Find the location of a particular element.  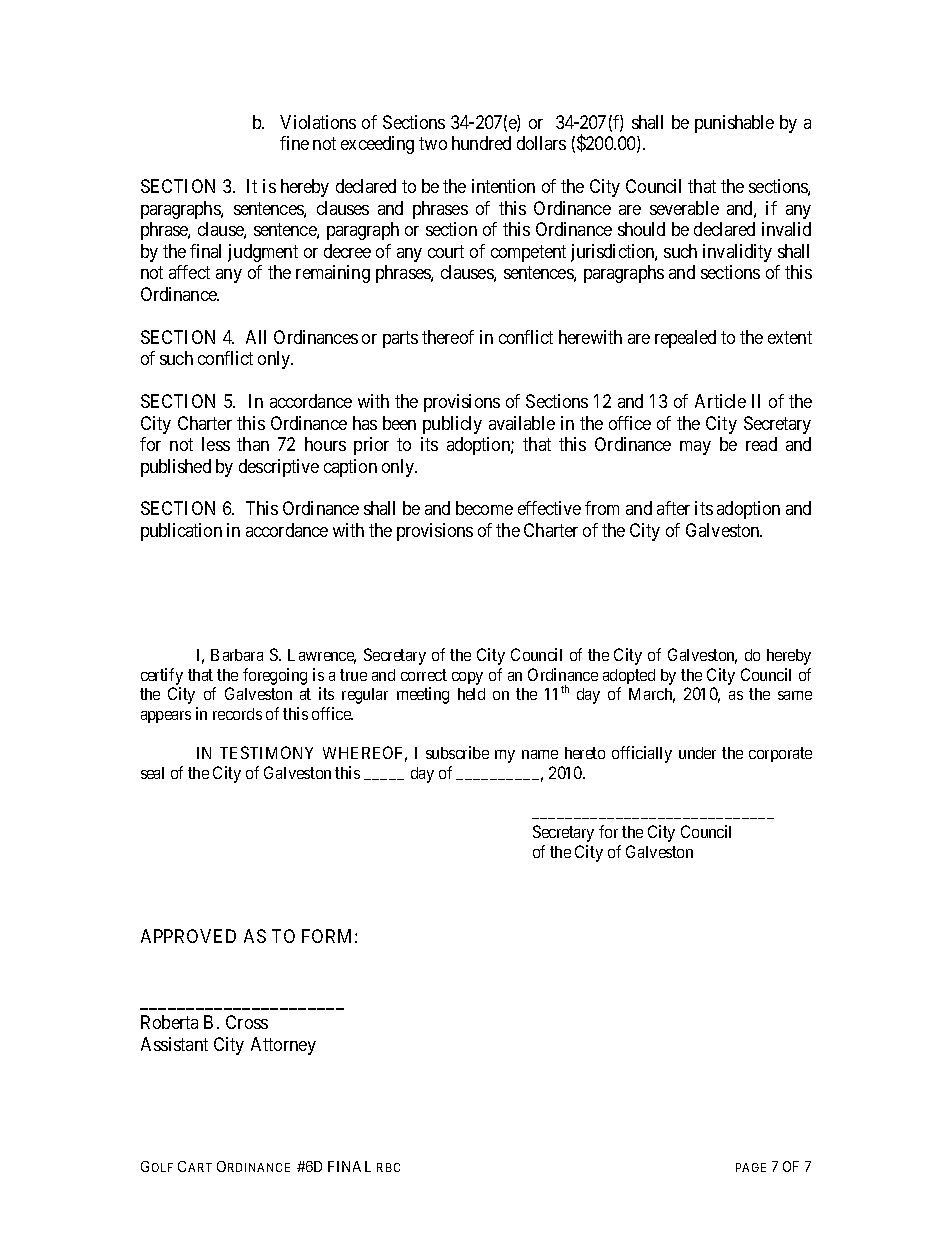

fine is located at coordinates (294, 143).
